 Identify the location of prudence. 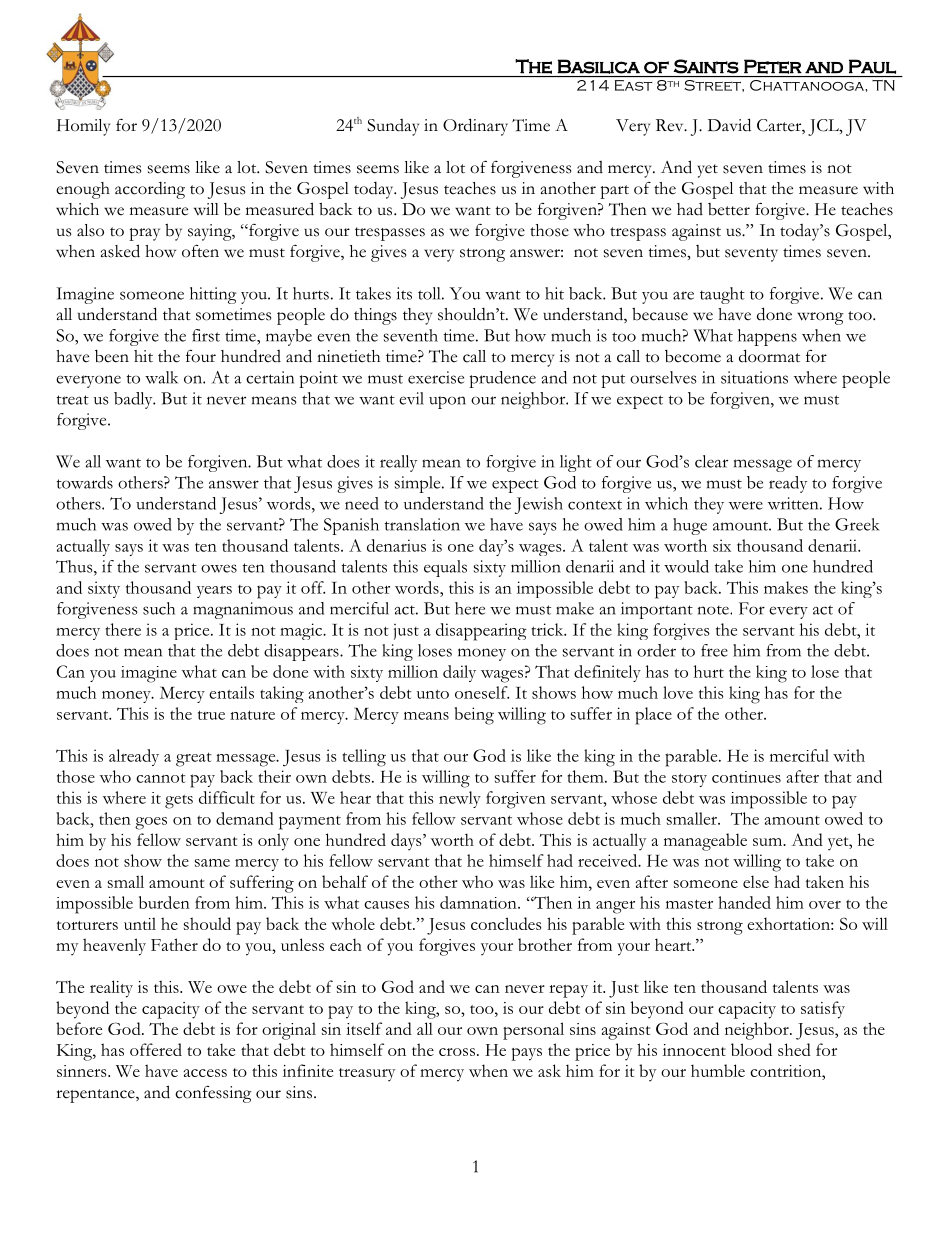
(502, 379).
